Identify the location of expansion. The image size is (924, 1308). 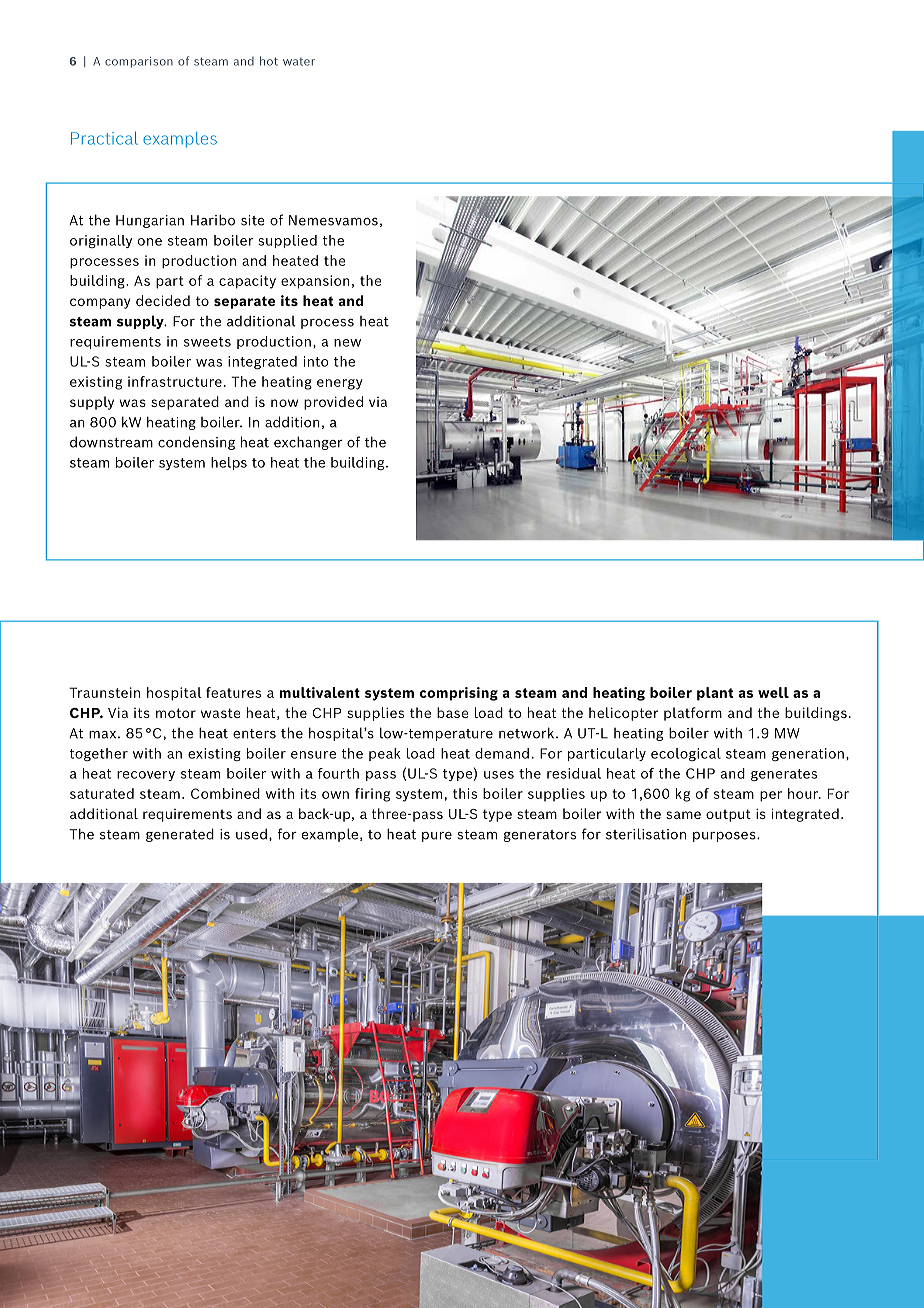
(315, 282).
